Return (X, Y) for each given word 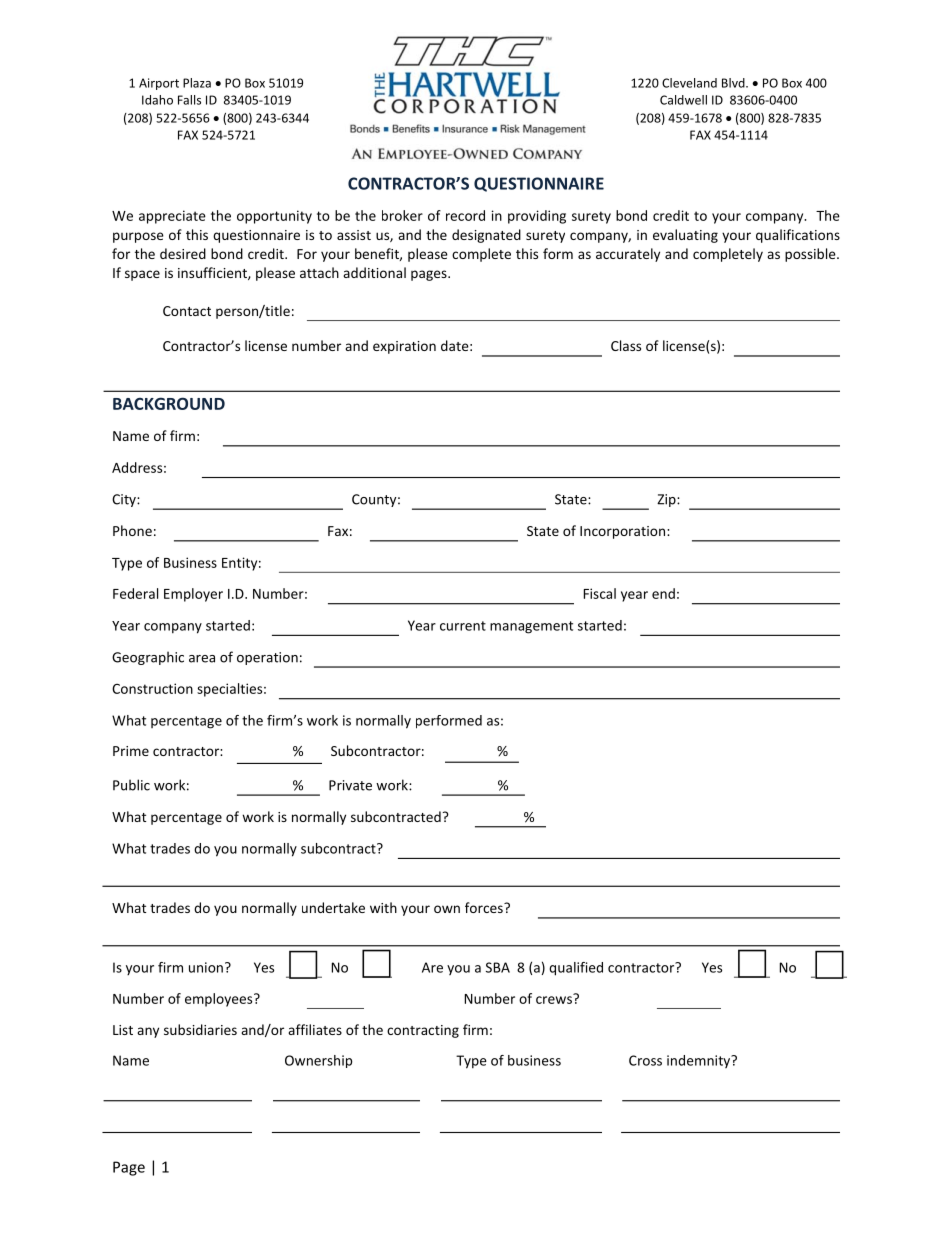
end (663, 593)
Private (350, 785)
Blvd (734, 83)
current (463, 626)
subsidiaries (200, 1029)
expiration (404, 347)
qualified (576, 969)
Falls (189, 100)
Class (626, 345)
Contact (187, 311)
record (465, 215)
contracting (423, 1031)
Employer (193, 595)
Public (131, 785)
